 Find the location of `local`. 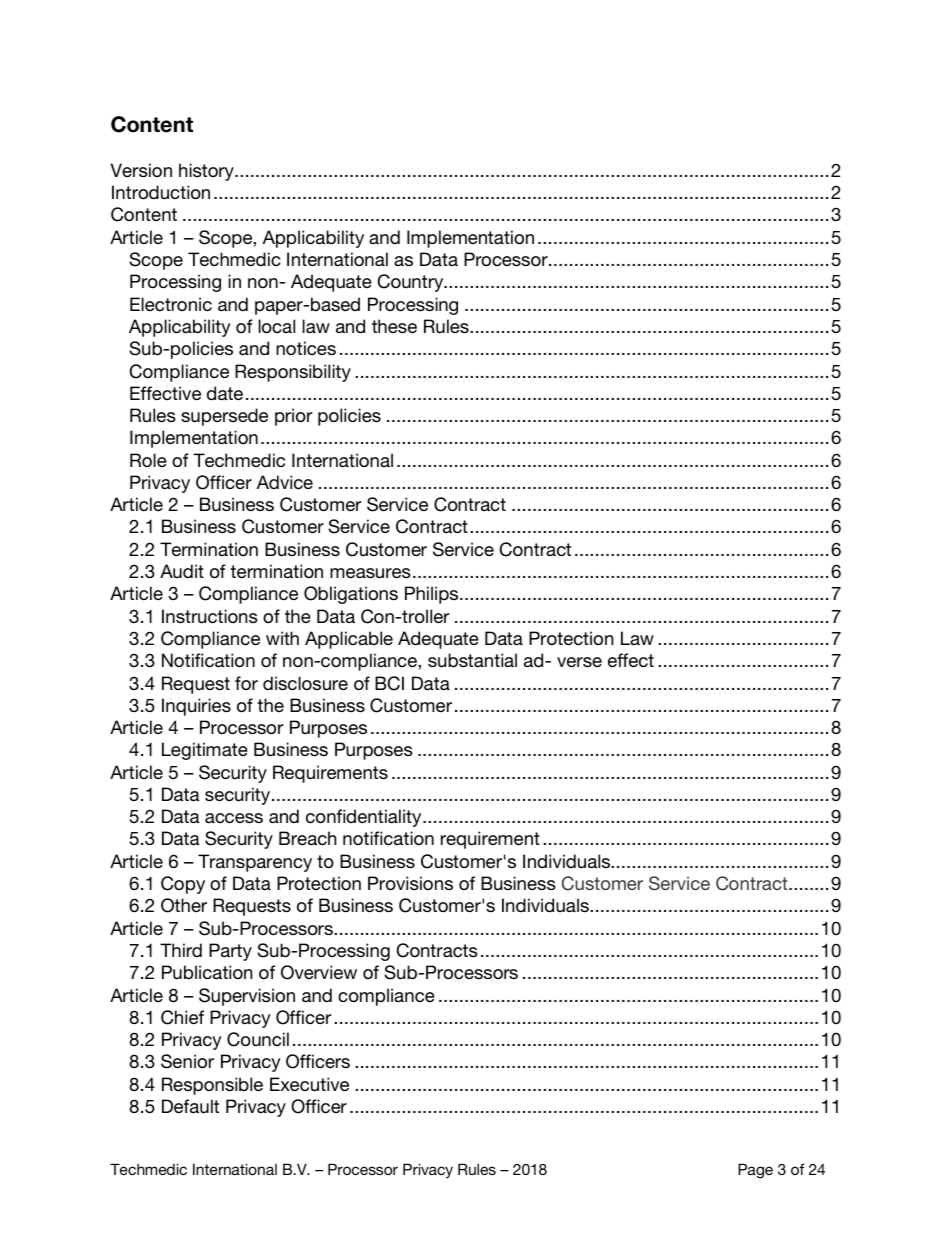

local is located at coordinates (276, 326).
